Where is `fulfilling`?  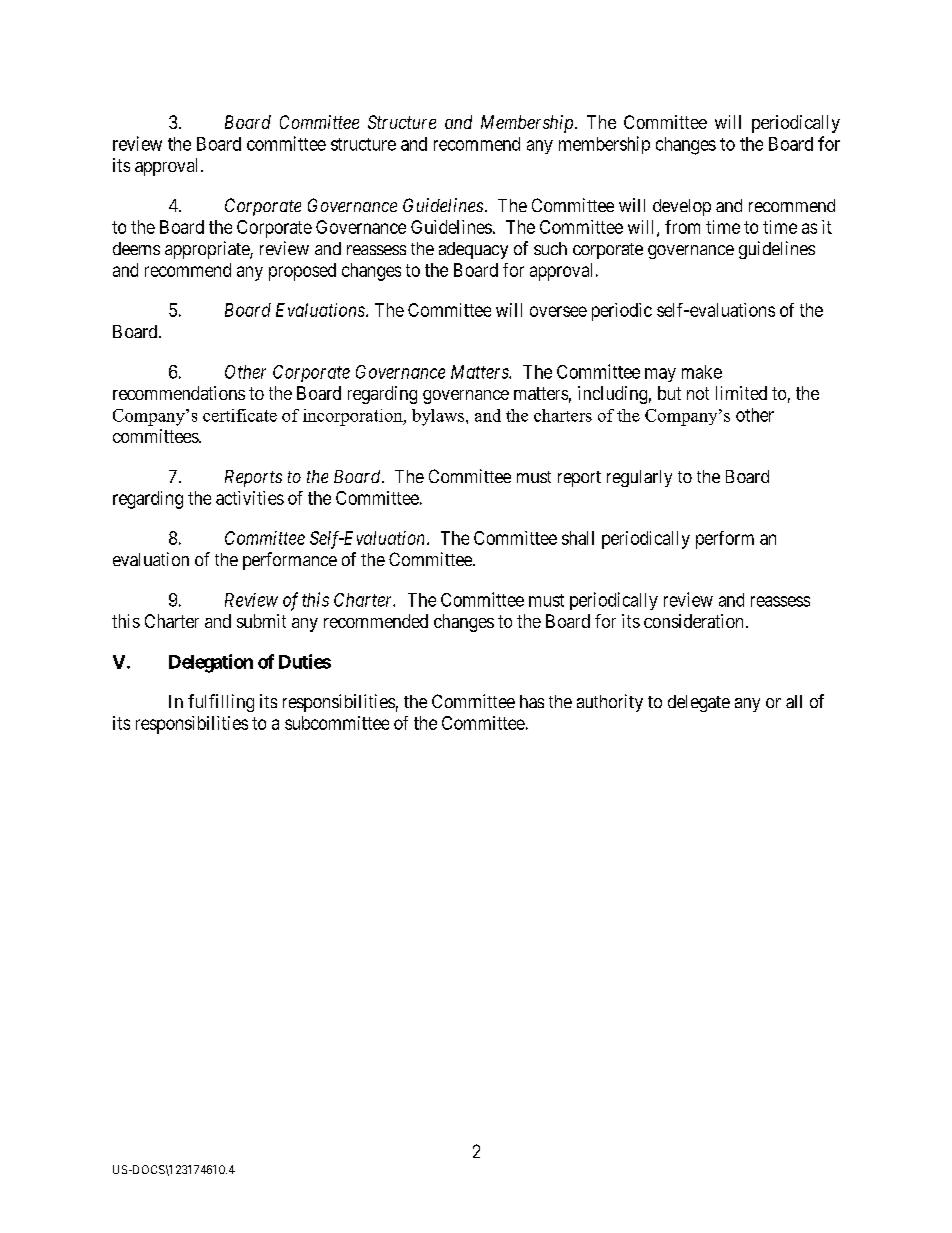 fulfilling is located at coordinates (221, 703).
